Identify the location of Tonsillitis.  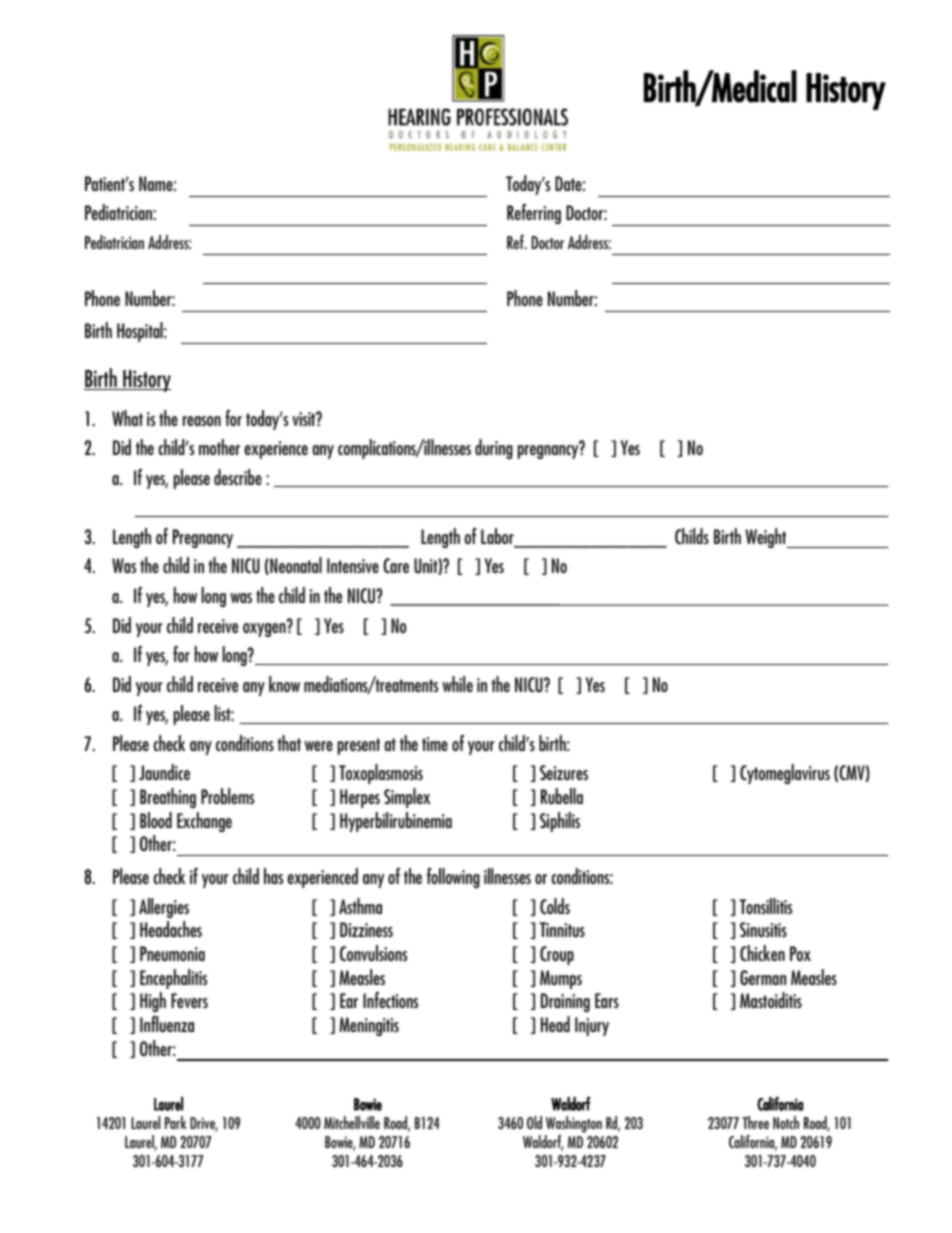
(765, 906).
